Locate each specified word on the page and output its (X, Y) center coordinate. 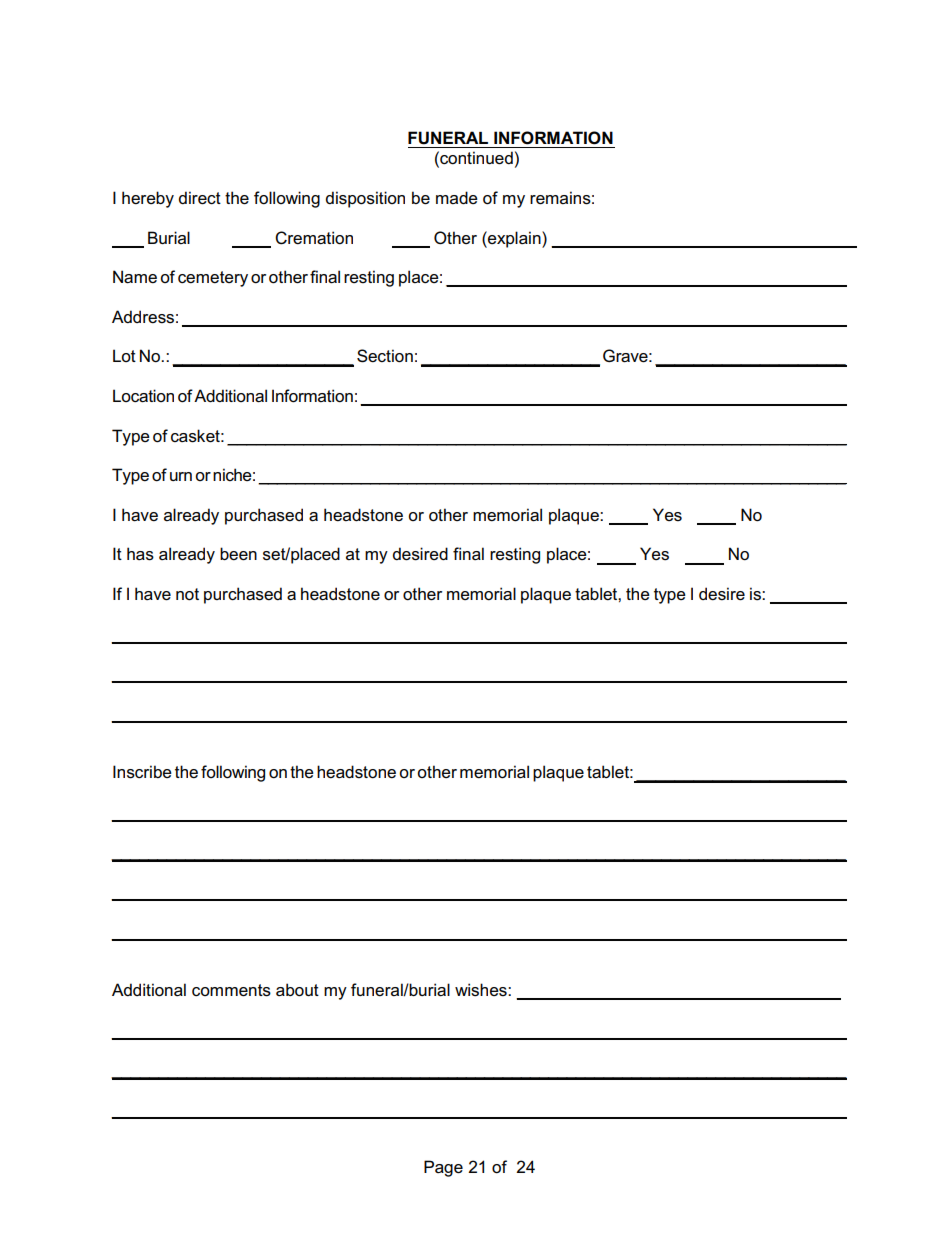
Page (443, 1168)
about (297, 990)
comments (231, 990)
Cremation (314, 238)
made (457, 197)
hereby (148, 199)
